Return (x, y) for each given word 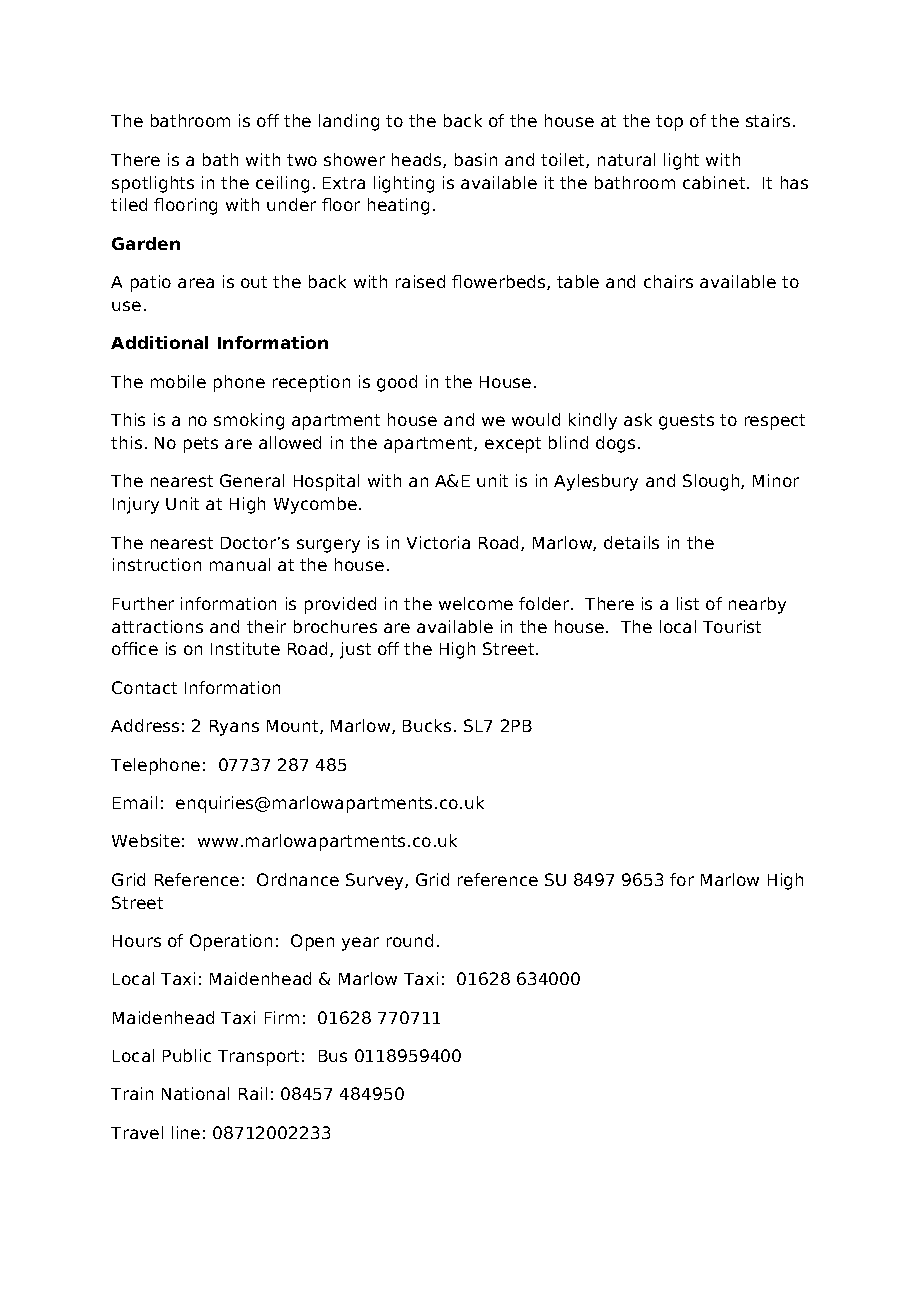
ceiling (282, 184)
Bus (333, 1056)
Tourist (732, 626)
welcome (476, 603)
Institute (245, 648)
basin (476, 159)
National (195, 1093)
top (669, 123)
